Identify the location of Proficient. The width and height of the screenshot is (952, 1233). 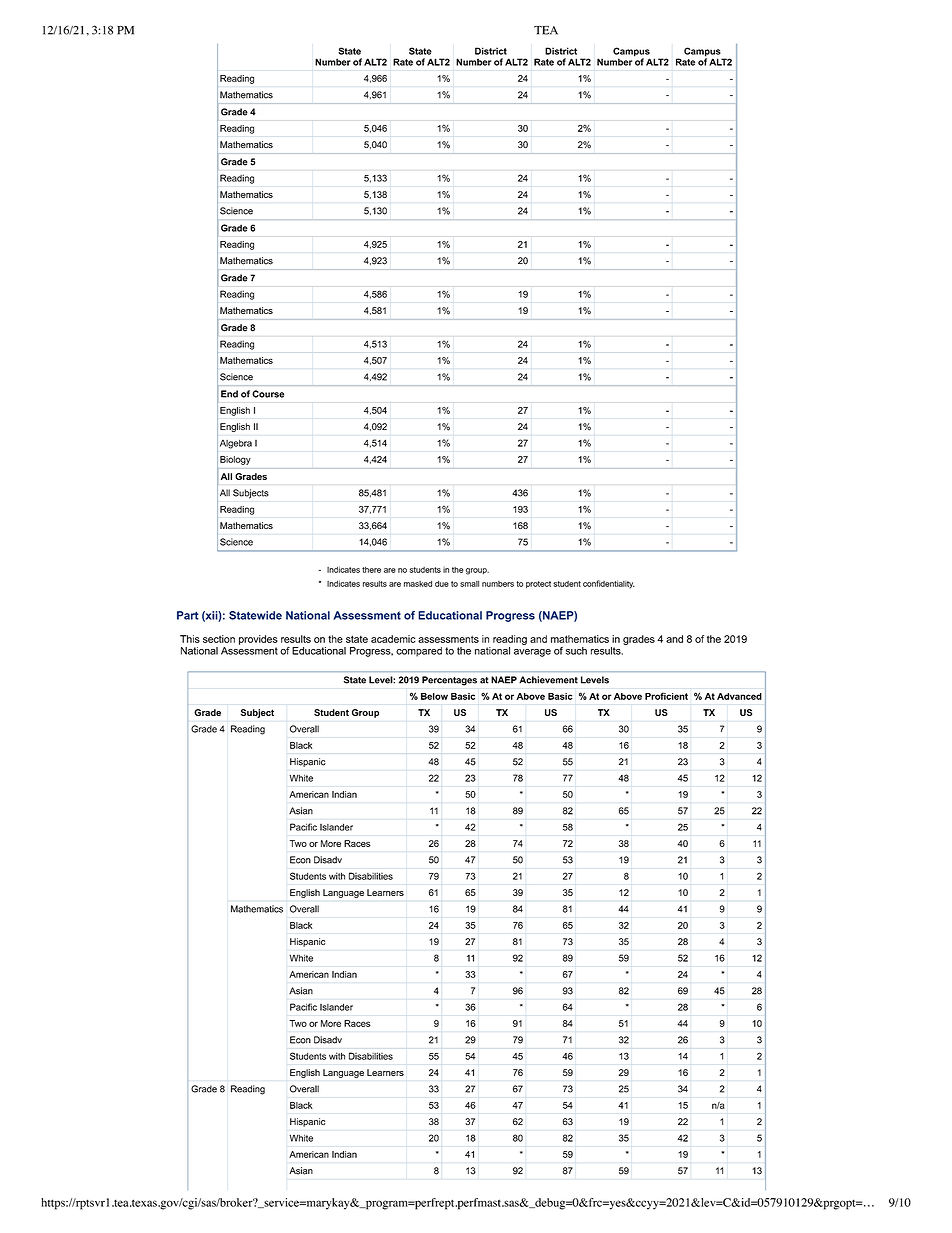
(666, 696).
